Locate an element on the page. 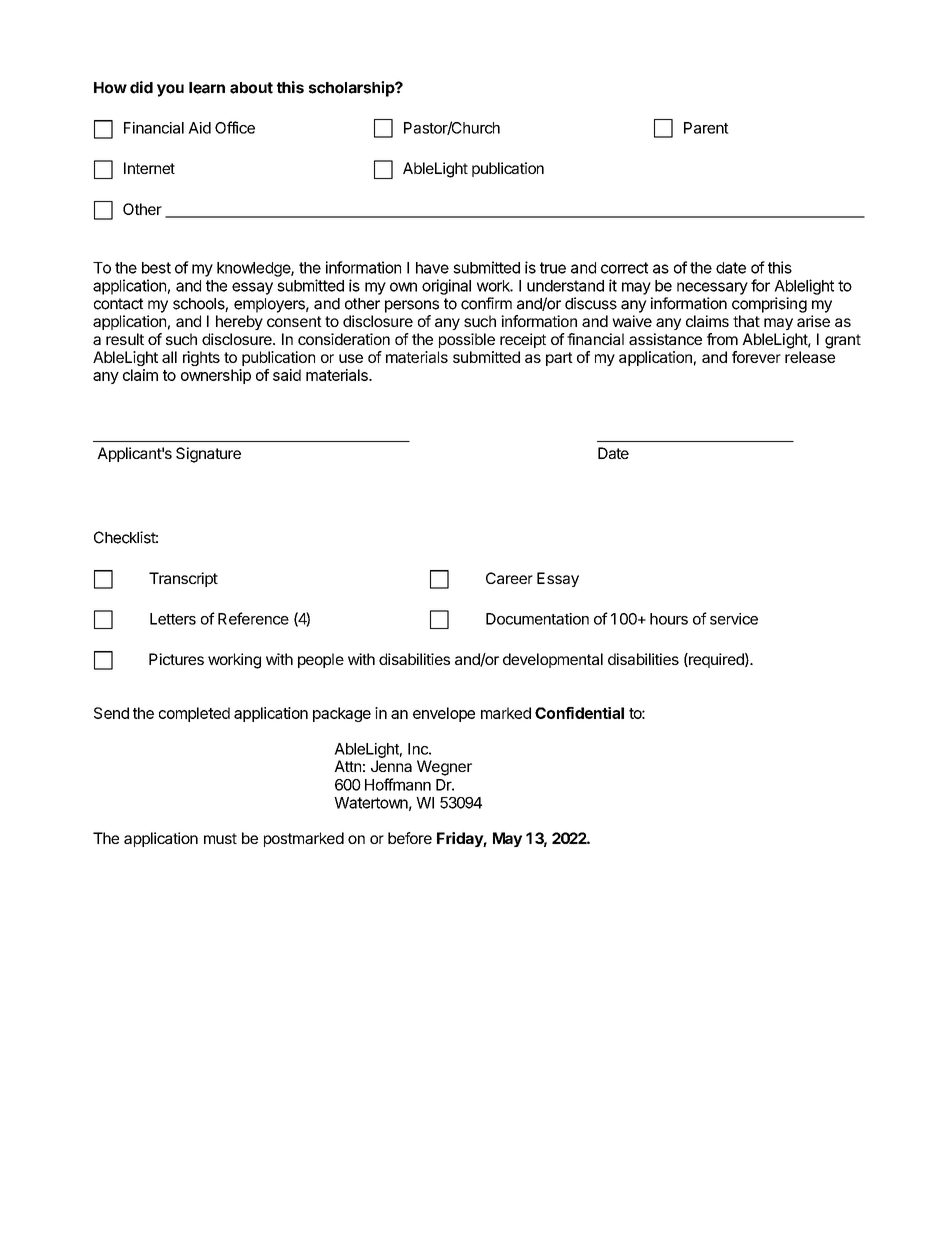  scholarship is located at coordinates (353, 89).
